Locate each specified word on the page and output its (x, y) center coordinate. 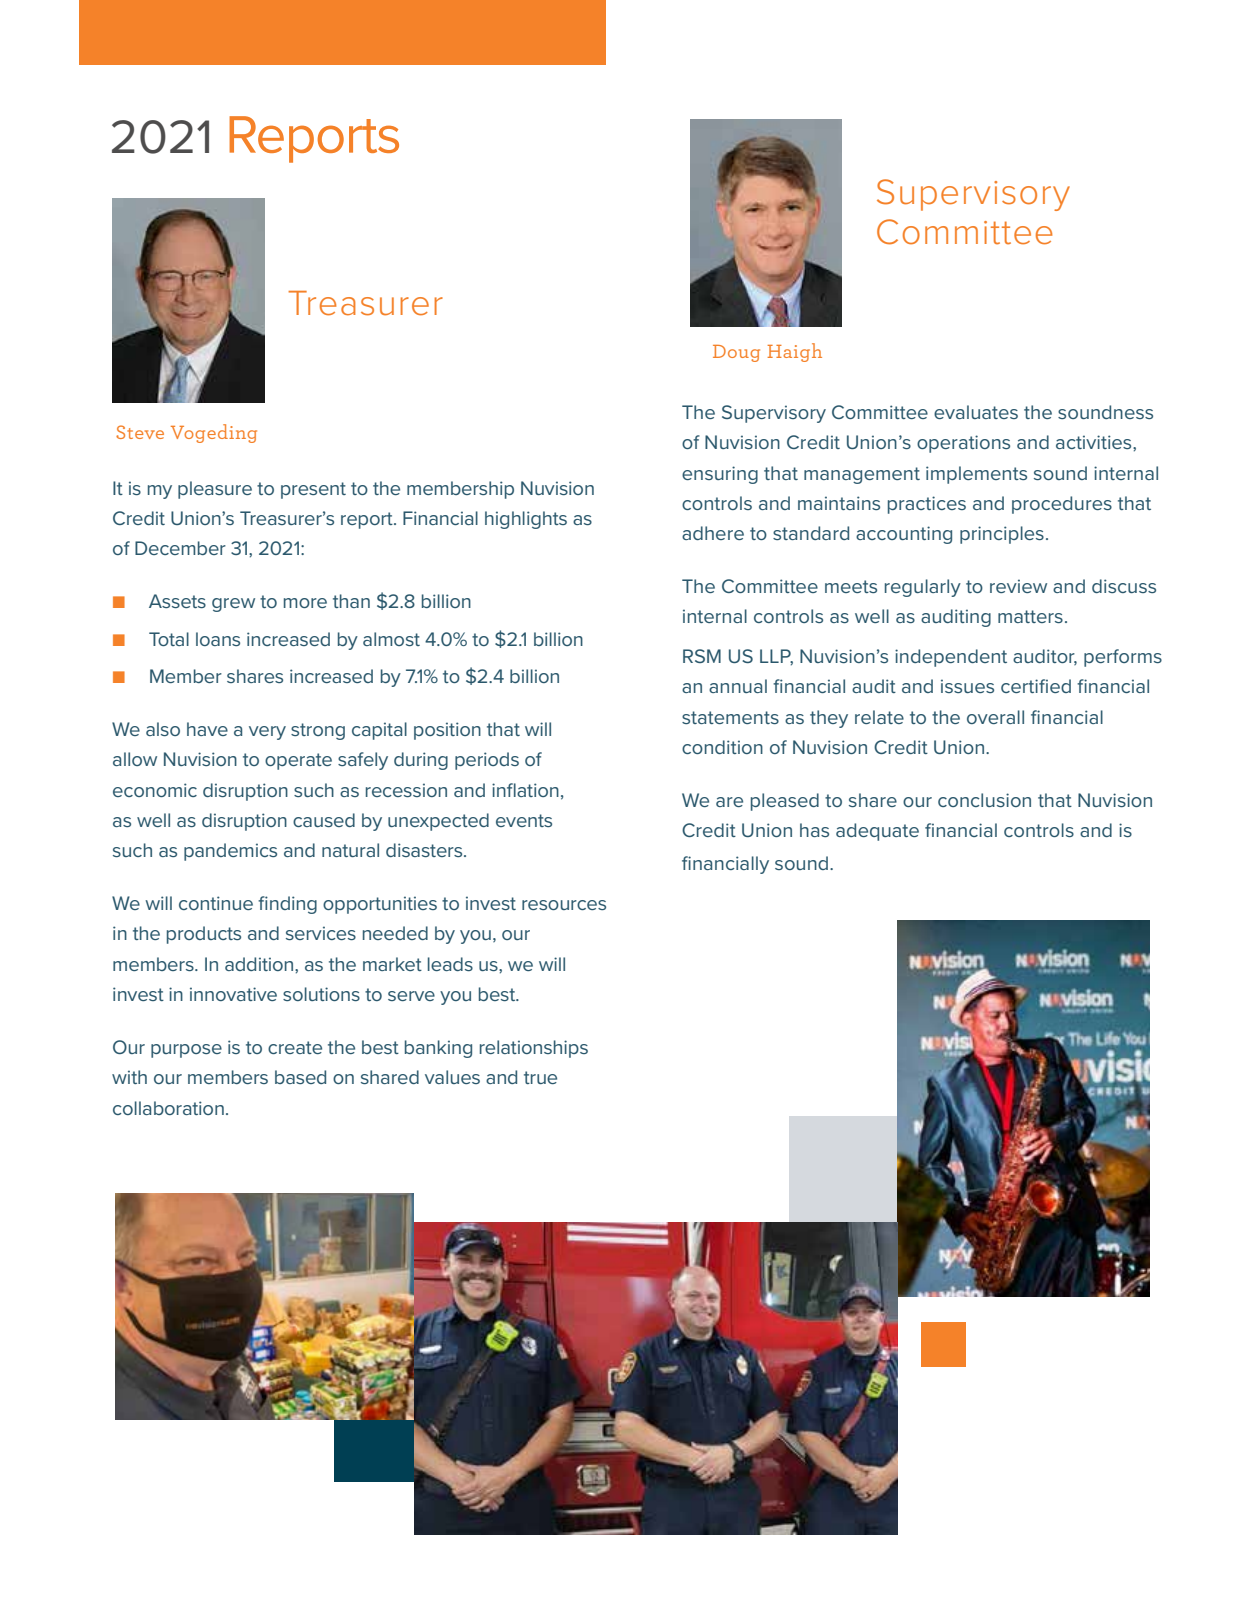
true (540, 1077)
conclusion (984, 800)
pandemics (230, 852)
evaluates (976, 412)
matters (1030, 616)
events (524, 820)
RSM (702, 656)
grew (233, 605)
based (300, 1077)
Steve (140, 432)
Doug (736, 353)
